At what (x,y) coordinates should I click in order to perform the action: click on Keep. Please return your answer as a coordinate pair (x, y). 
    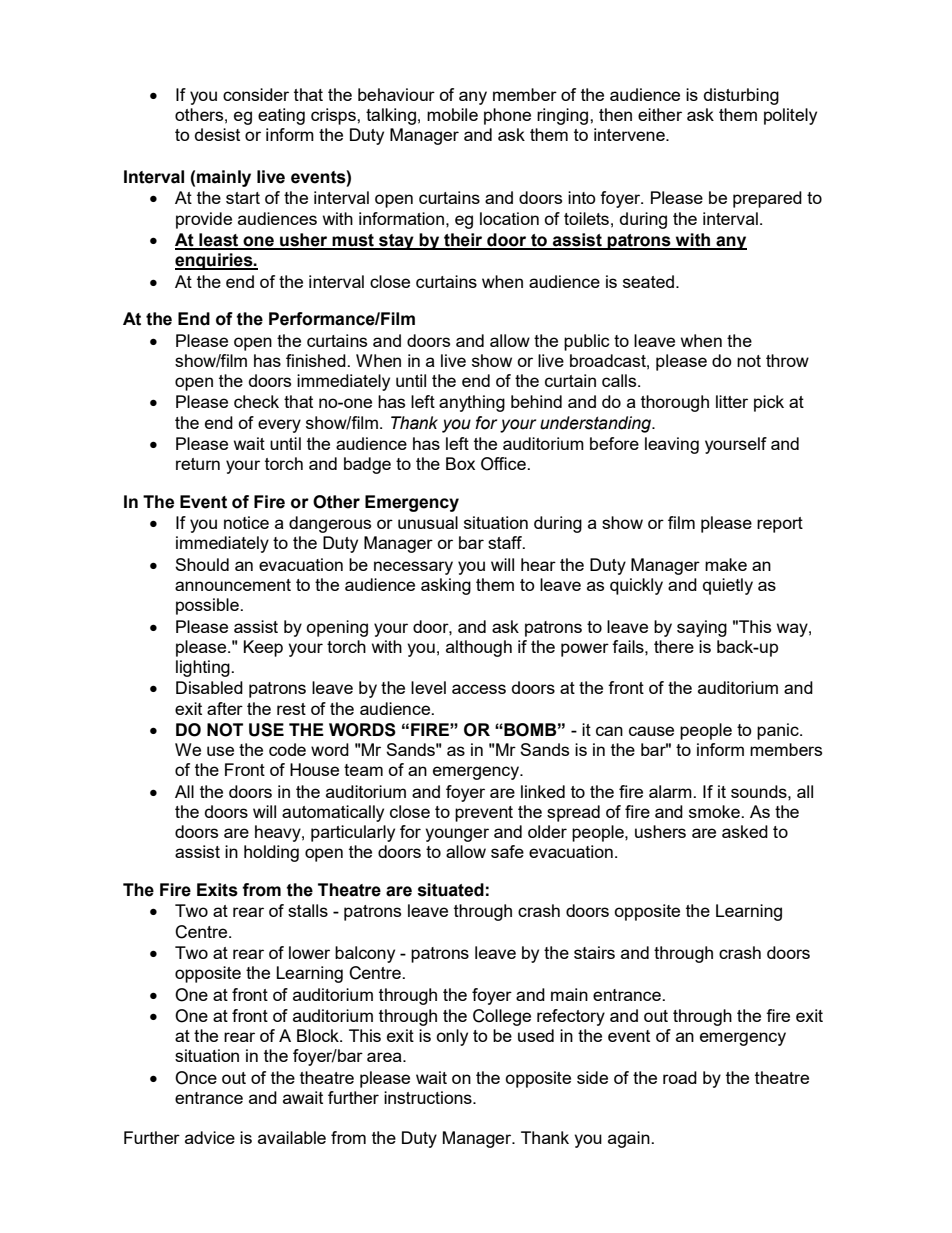
    Looking at the image, I should click on (263, 648).
